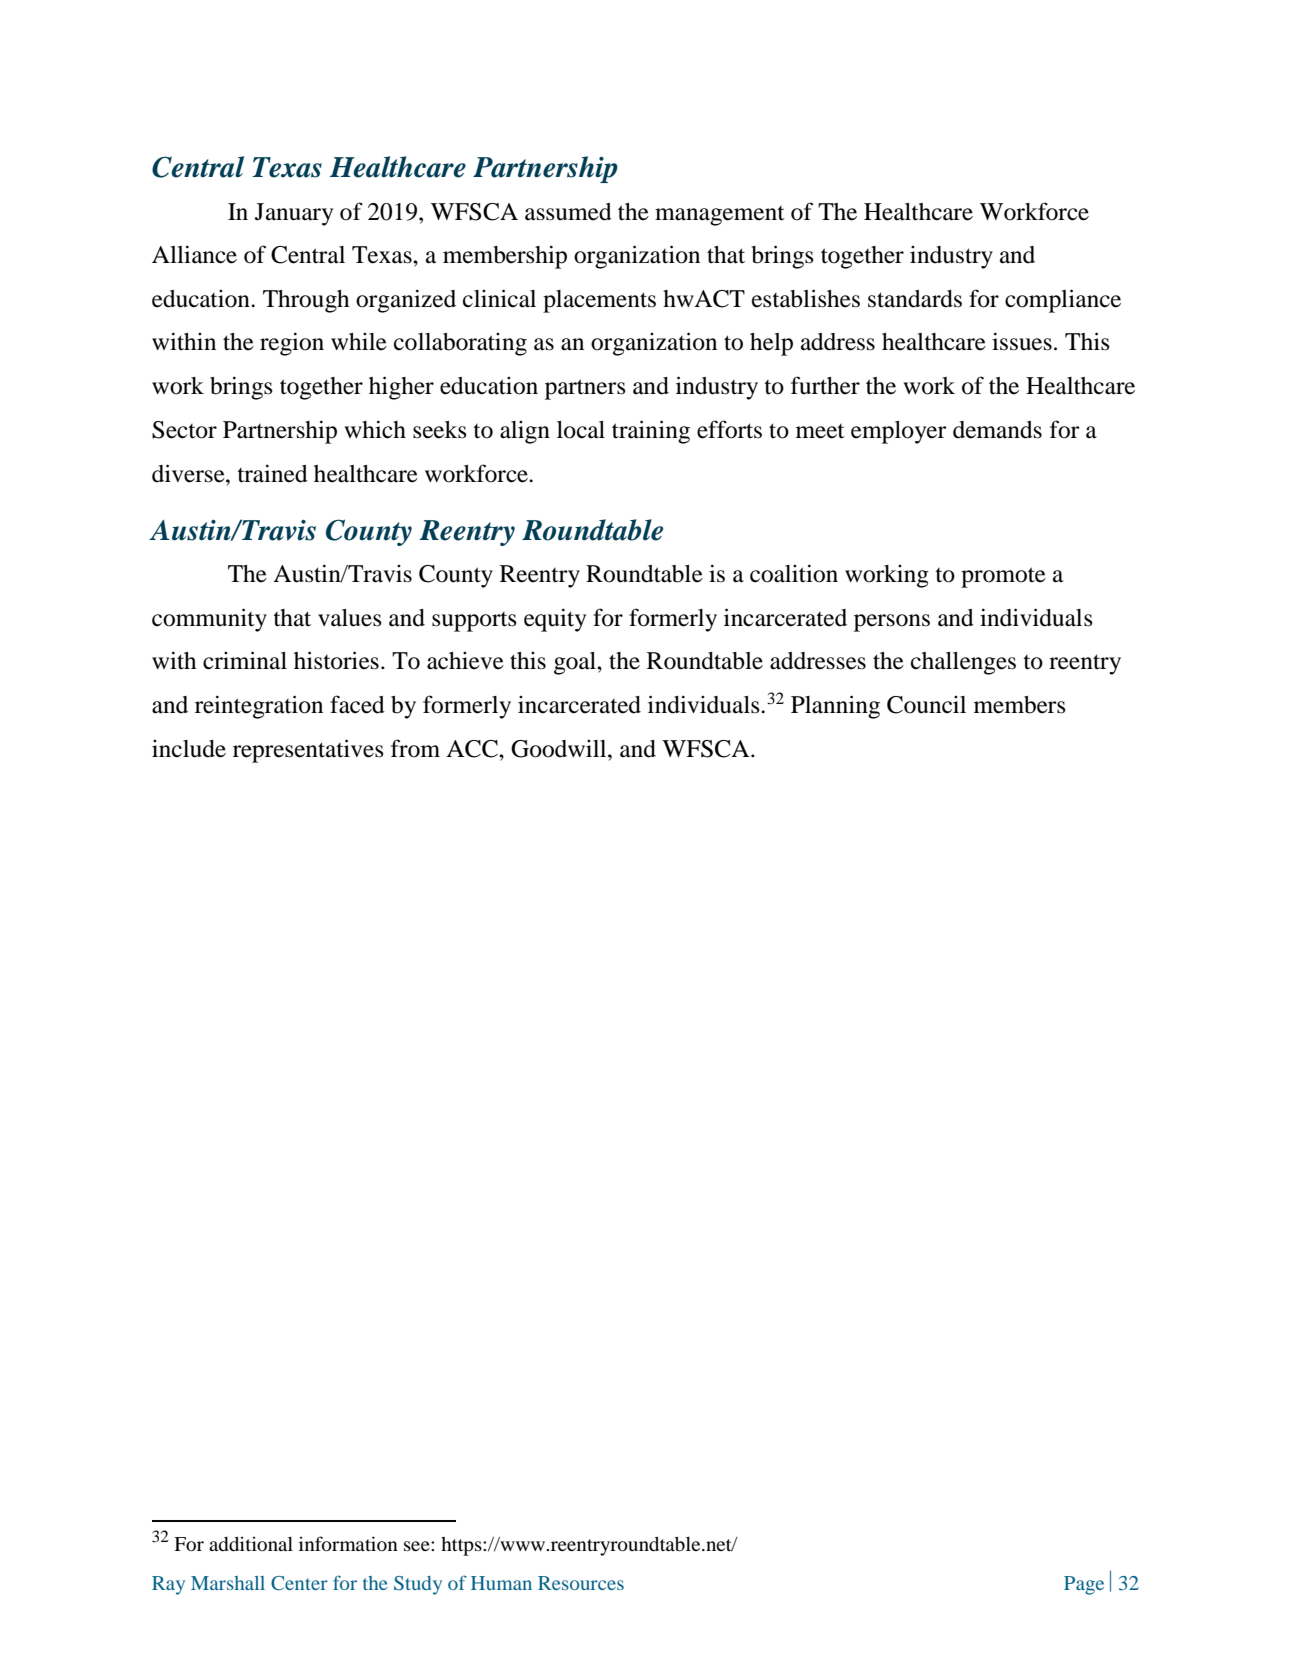 The width and height of the screenshot is (1291, 1670). What do you see at coordinates (915, 299) in the screenshot?
I see `standards` at bounding box center [915, 299].
